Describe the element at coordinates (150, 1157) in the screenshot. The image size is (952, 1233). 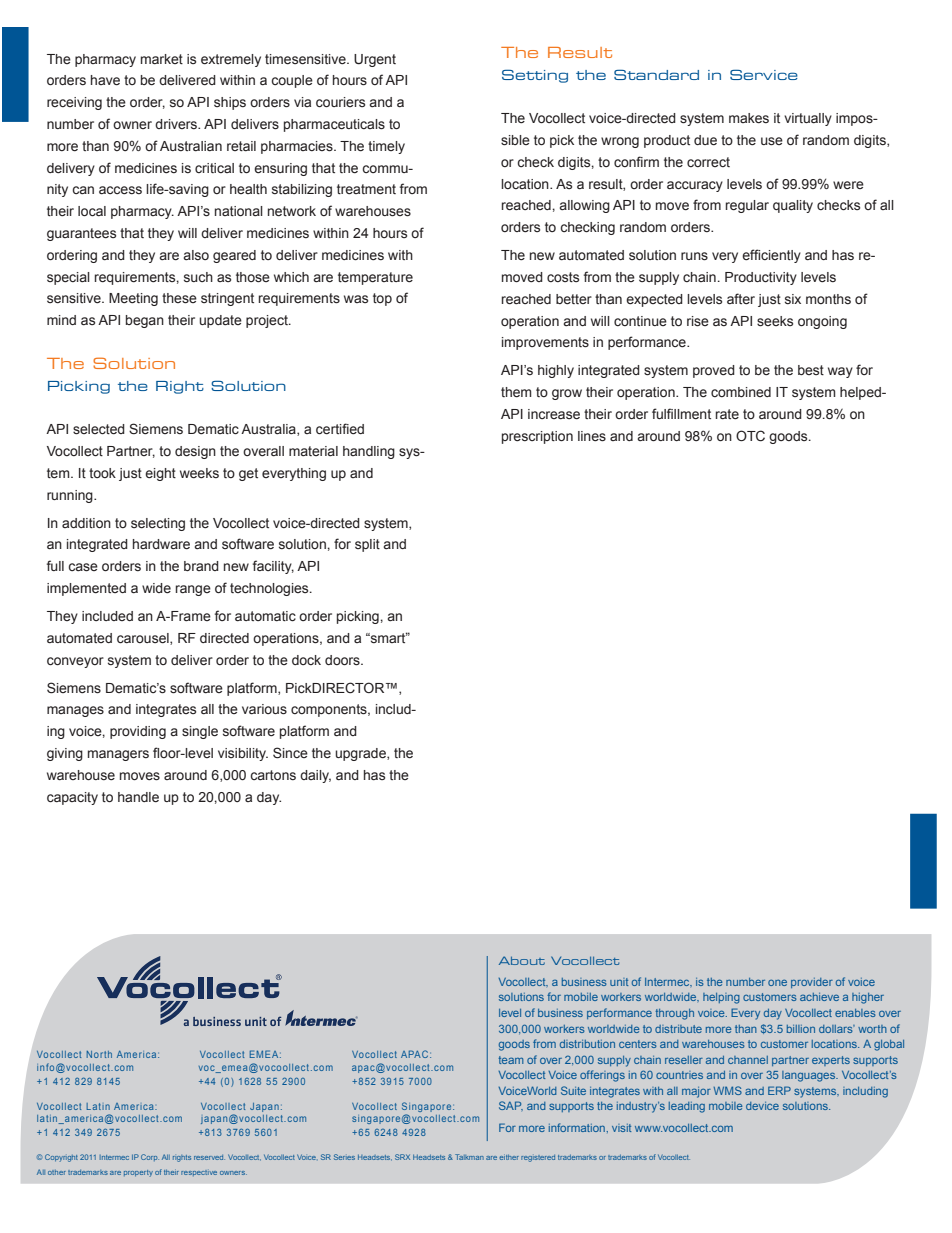
I see `Corp` at that location.
